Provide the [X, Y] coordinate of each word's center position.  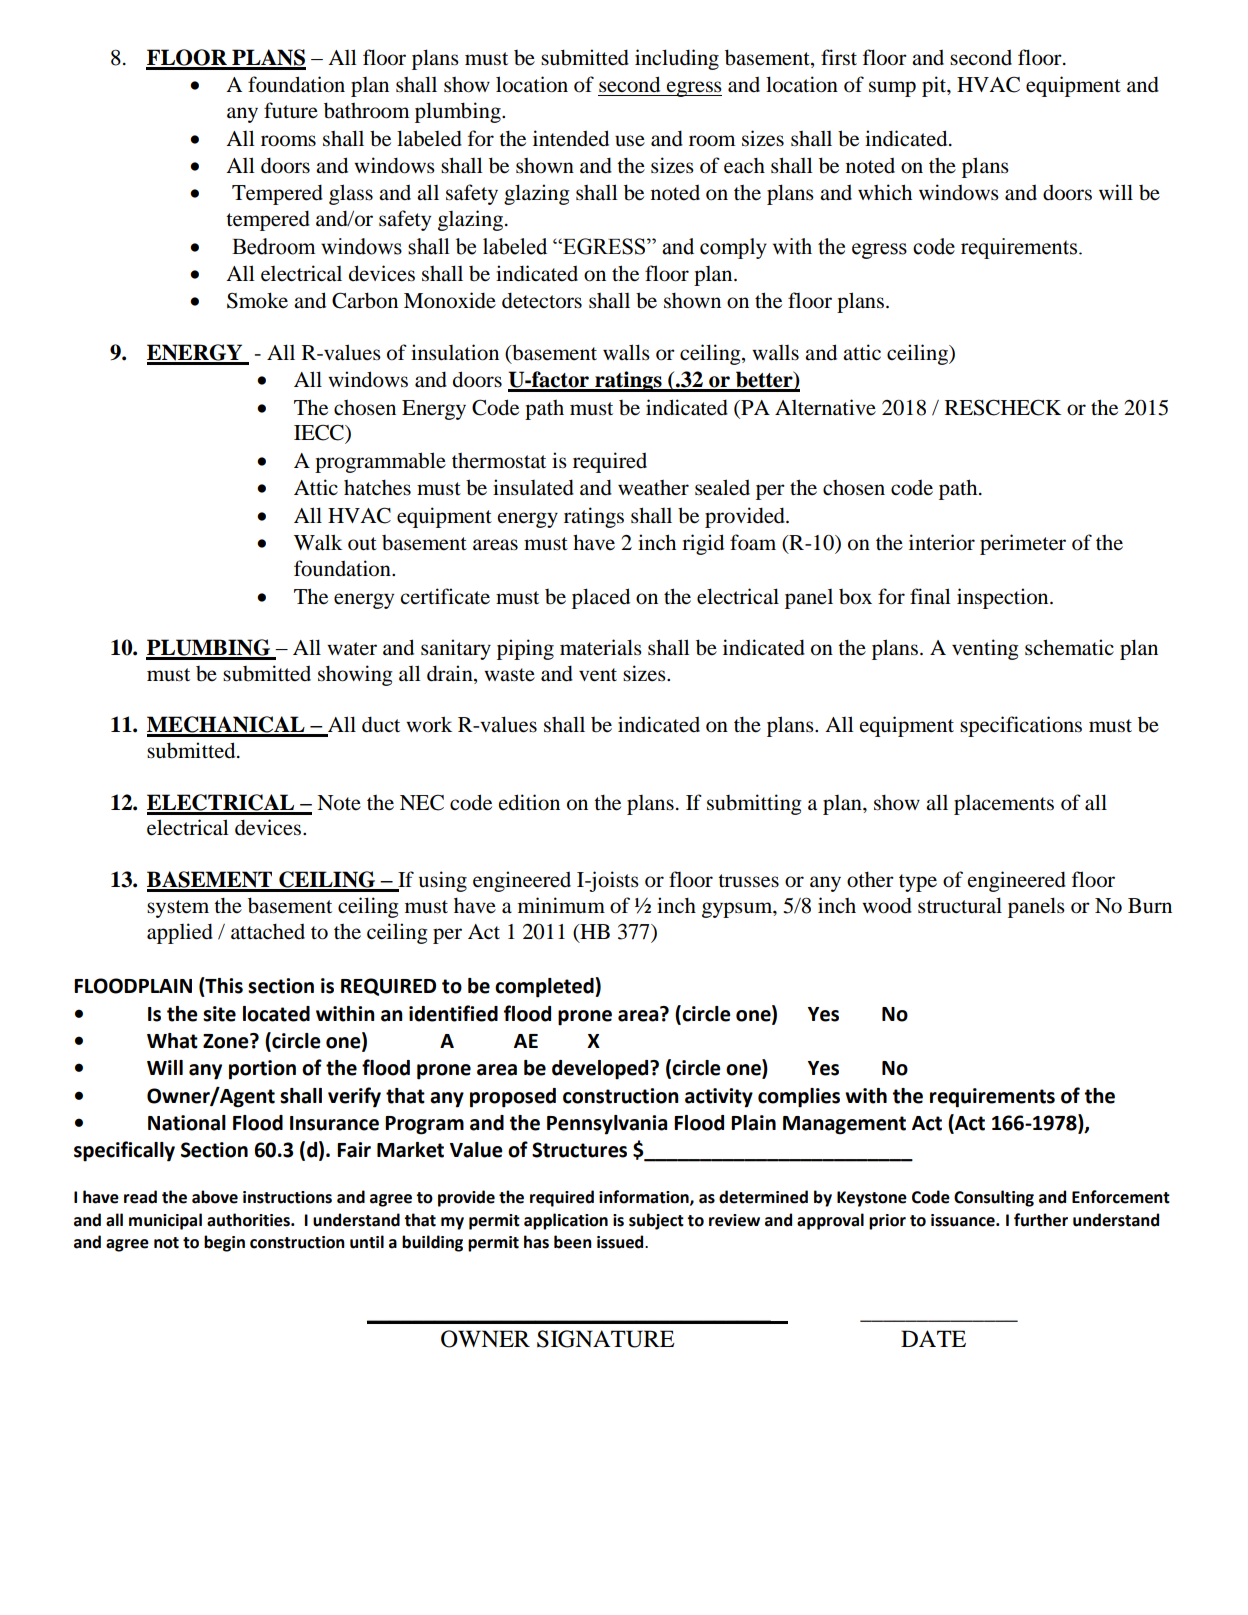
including [677, 59]
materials [601, 647]
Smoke [257, 300]
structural [960, 905]
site [219, 1014]
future [291, 110]
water [352, 649]
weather [653, 488]
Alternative [825, 407]
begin [224, 1243]
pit [935, 86]
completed [545, 987]
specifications [1021, 726]
